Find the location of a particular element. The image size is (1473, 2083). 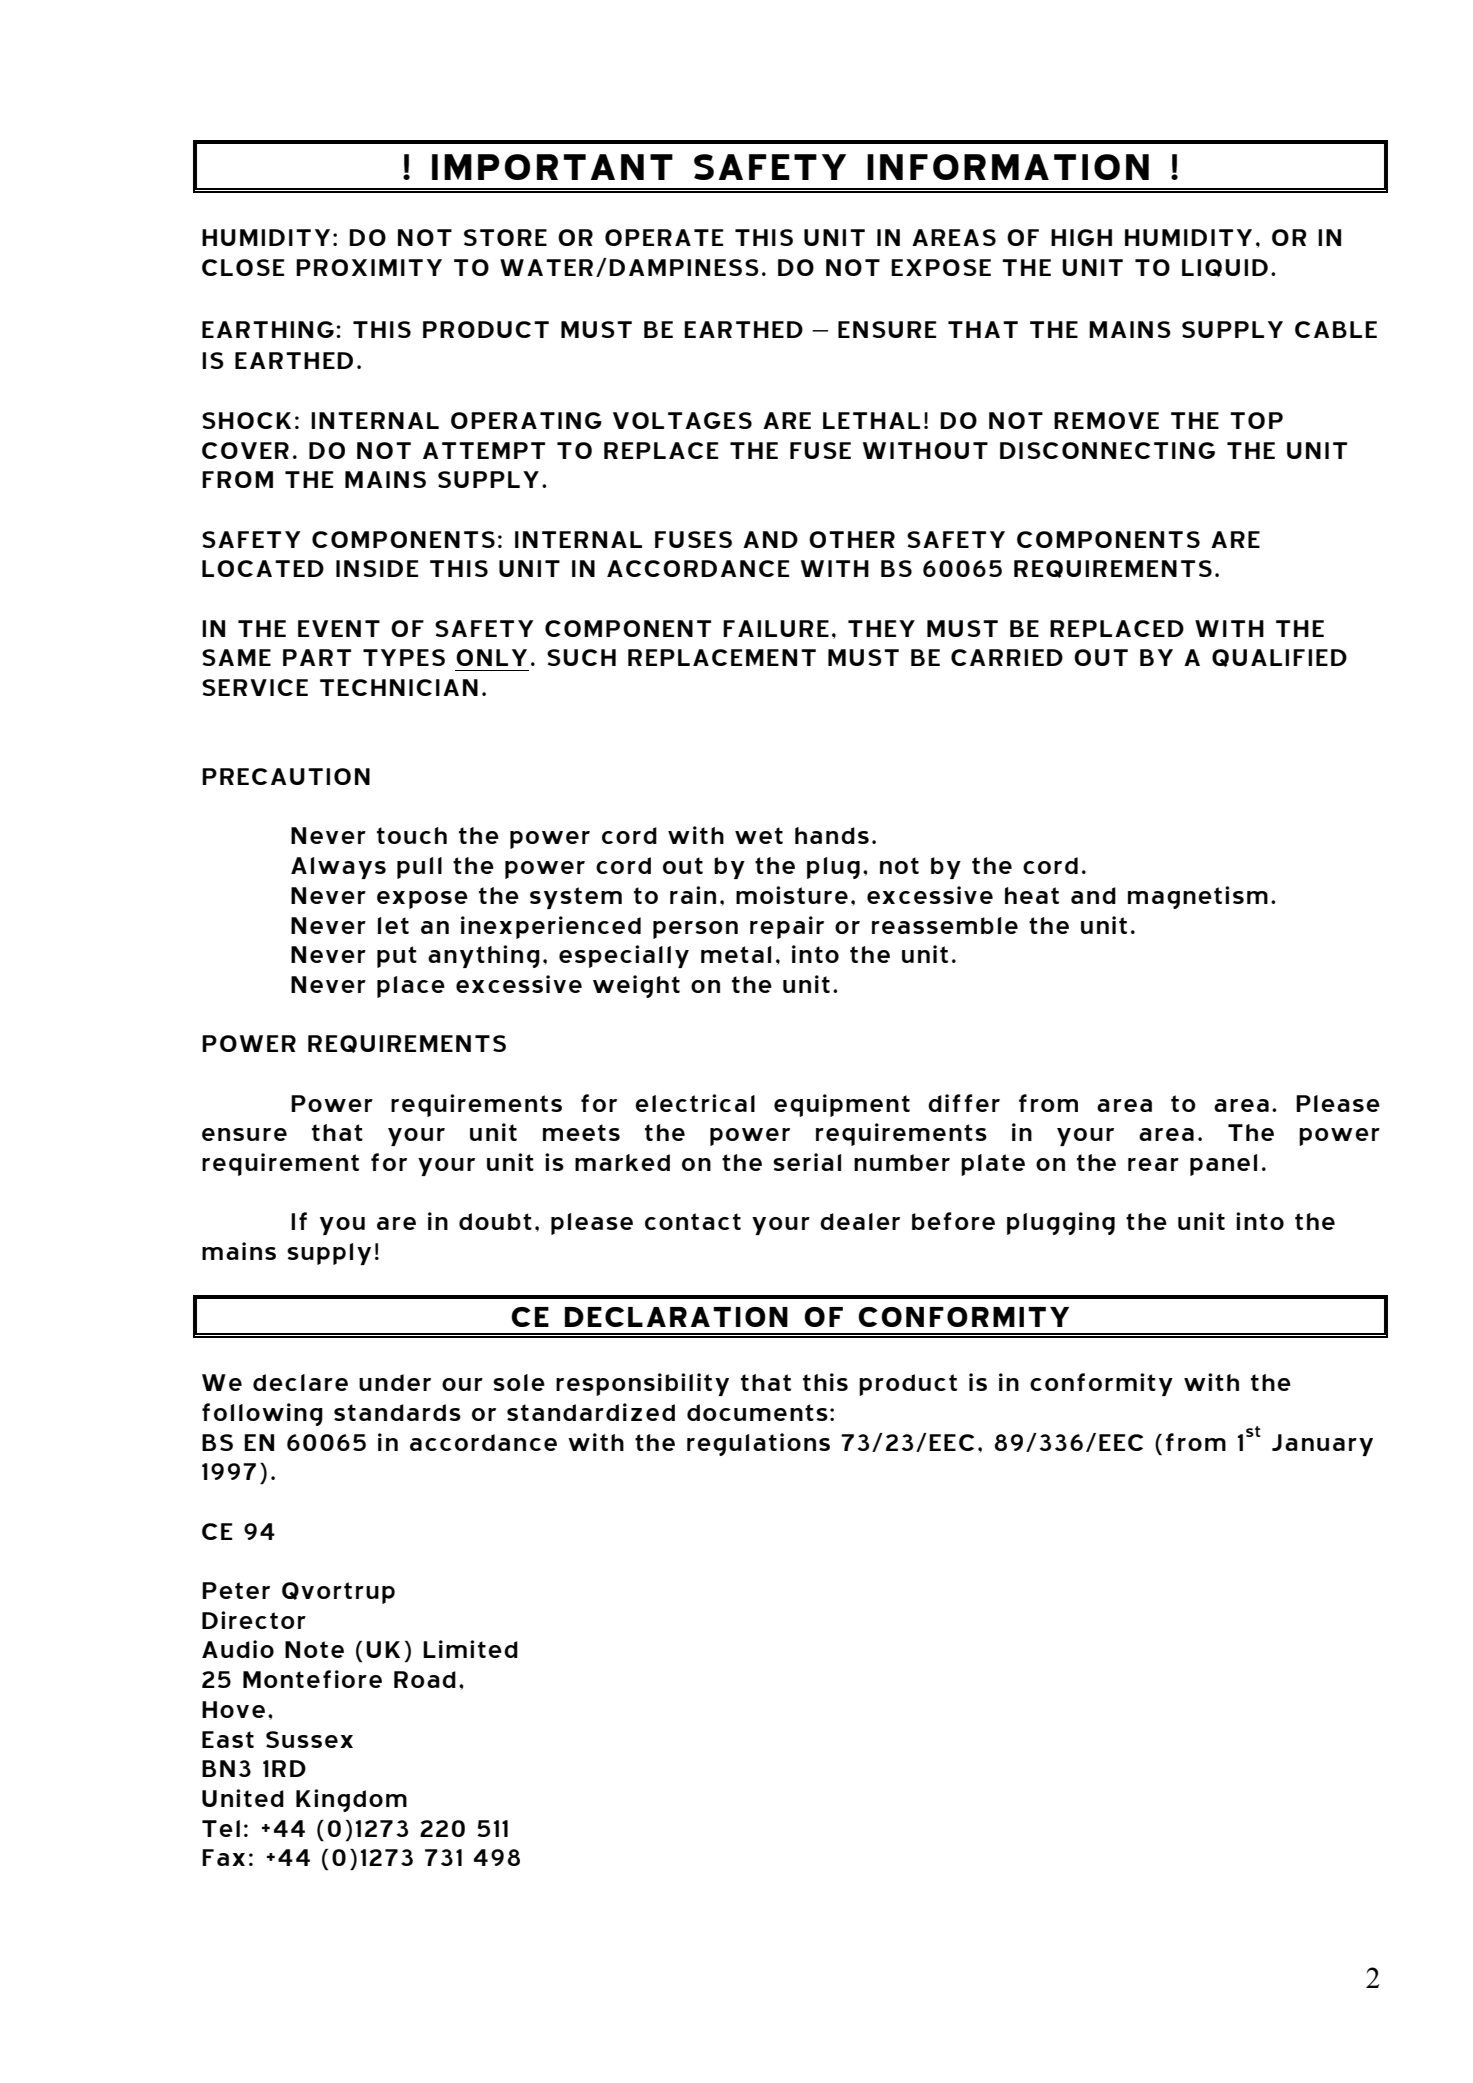

LIQUID is located at coordinates (1225, 268).
